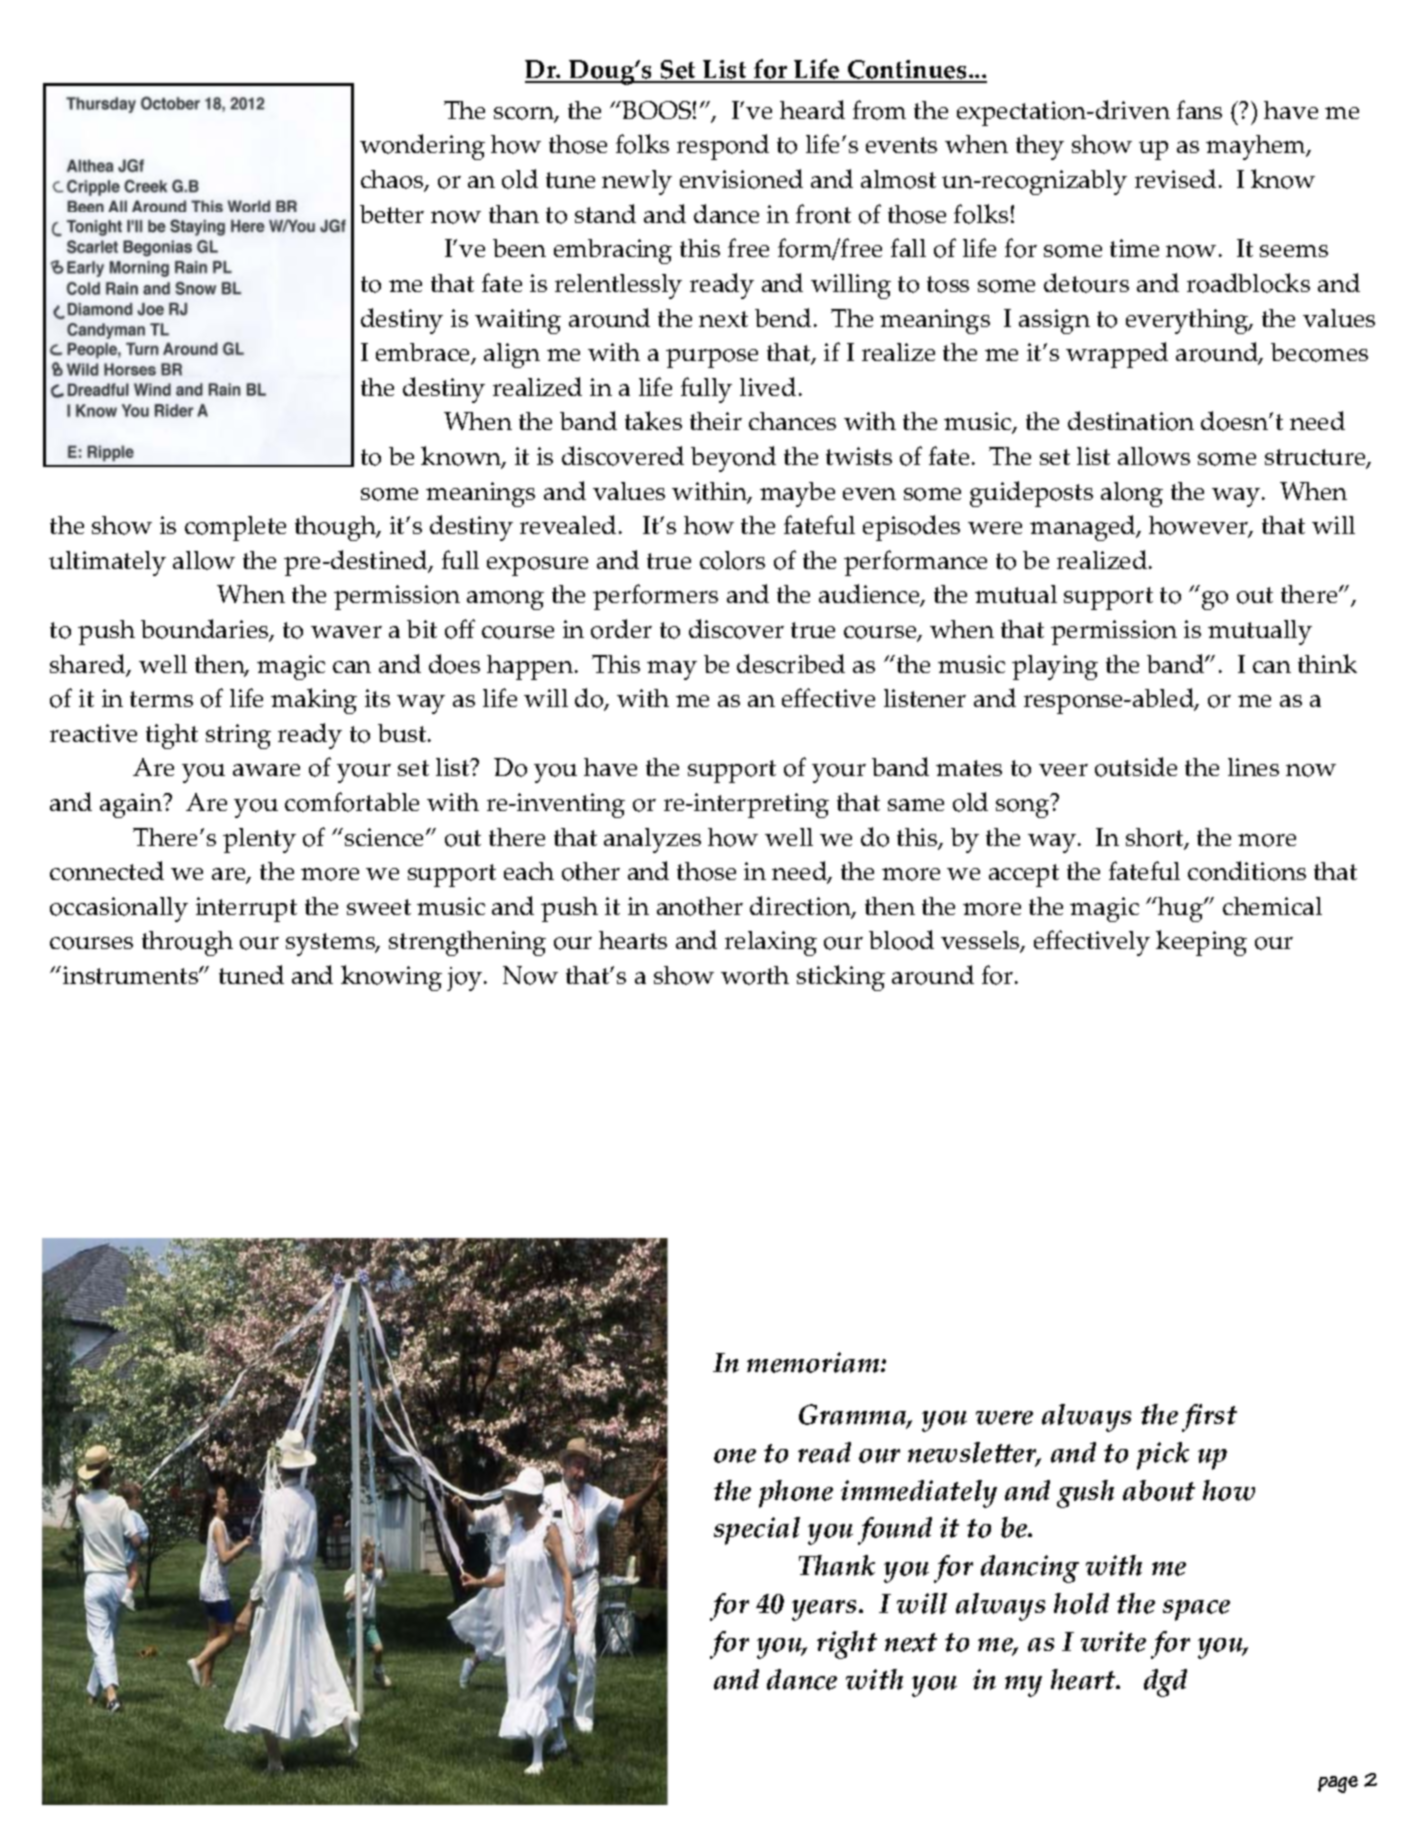 The height and width of the page is (1847, 1427). I want to click on joy, so click(466, 979).
